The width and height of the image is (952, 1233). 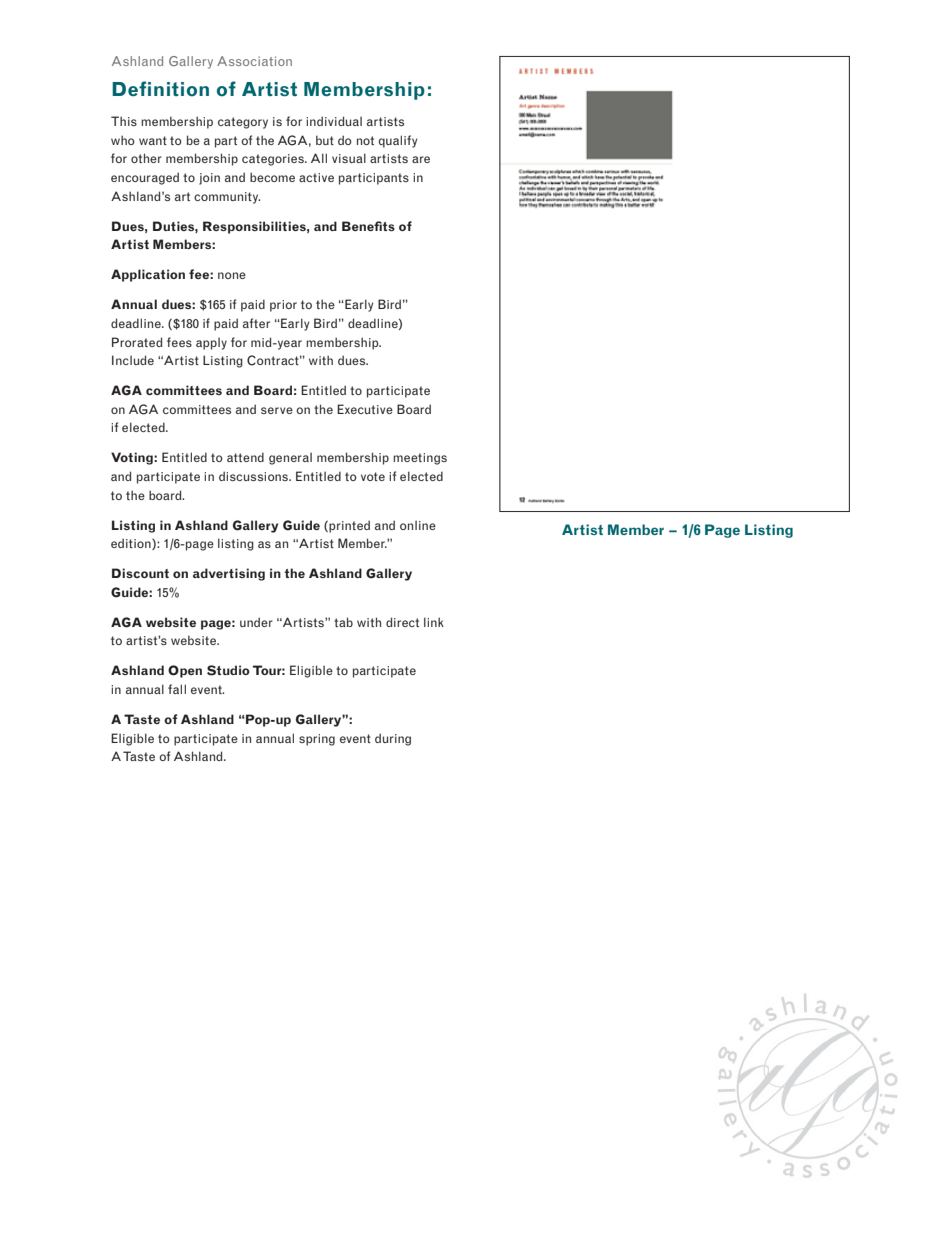 I want to click on after, so click(x=256, y=323).
